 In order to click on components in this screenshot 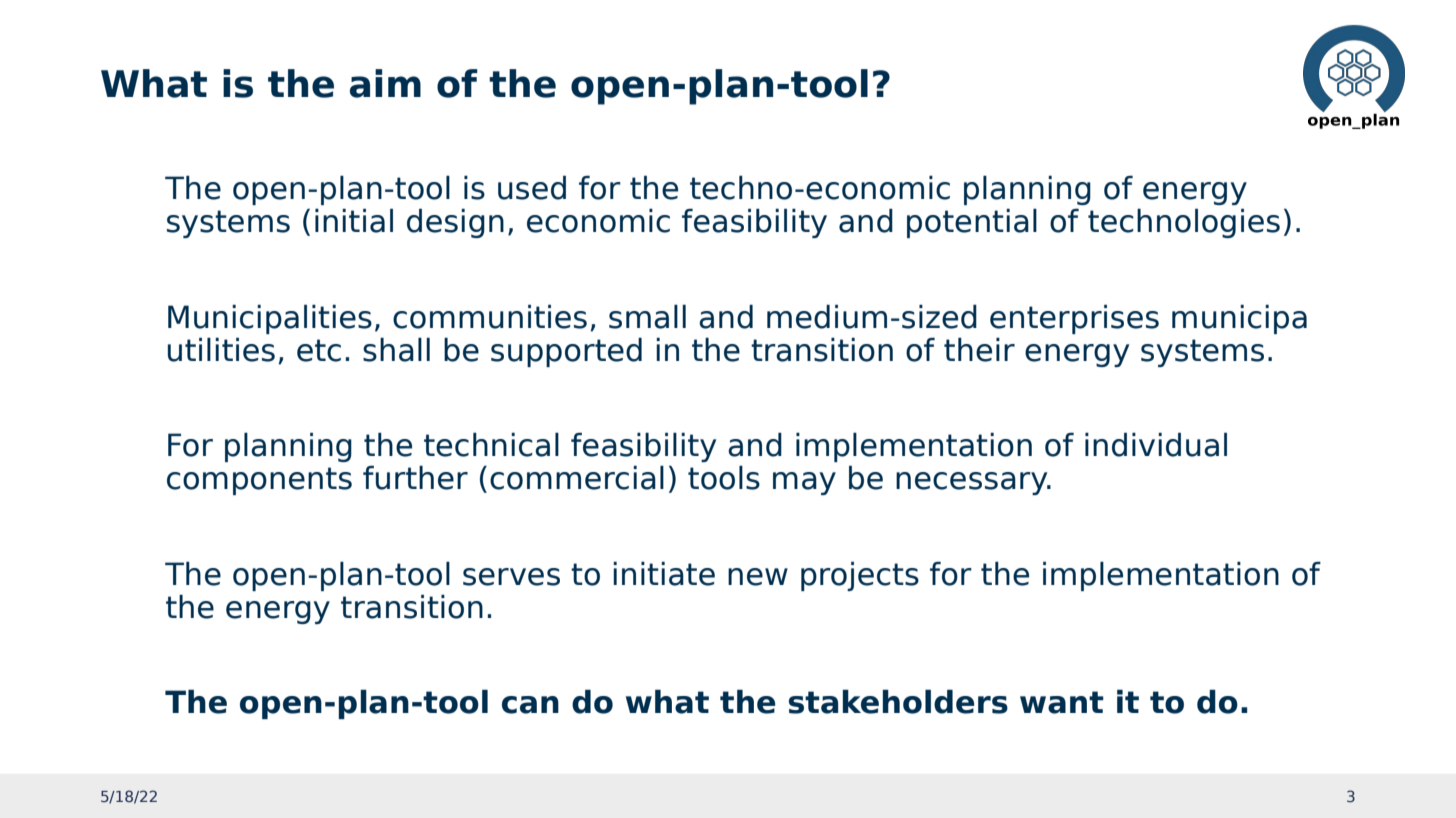, I will do `click(259, 481)`.
